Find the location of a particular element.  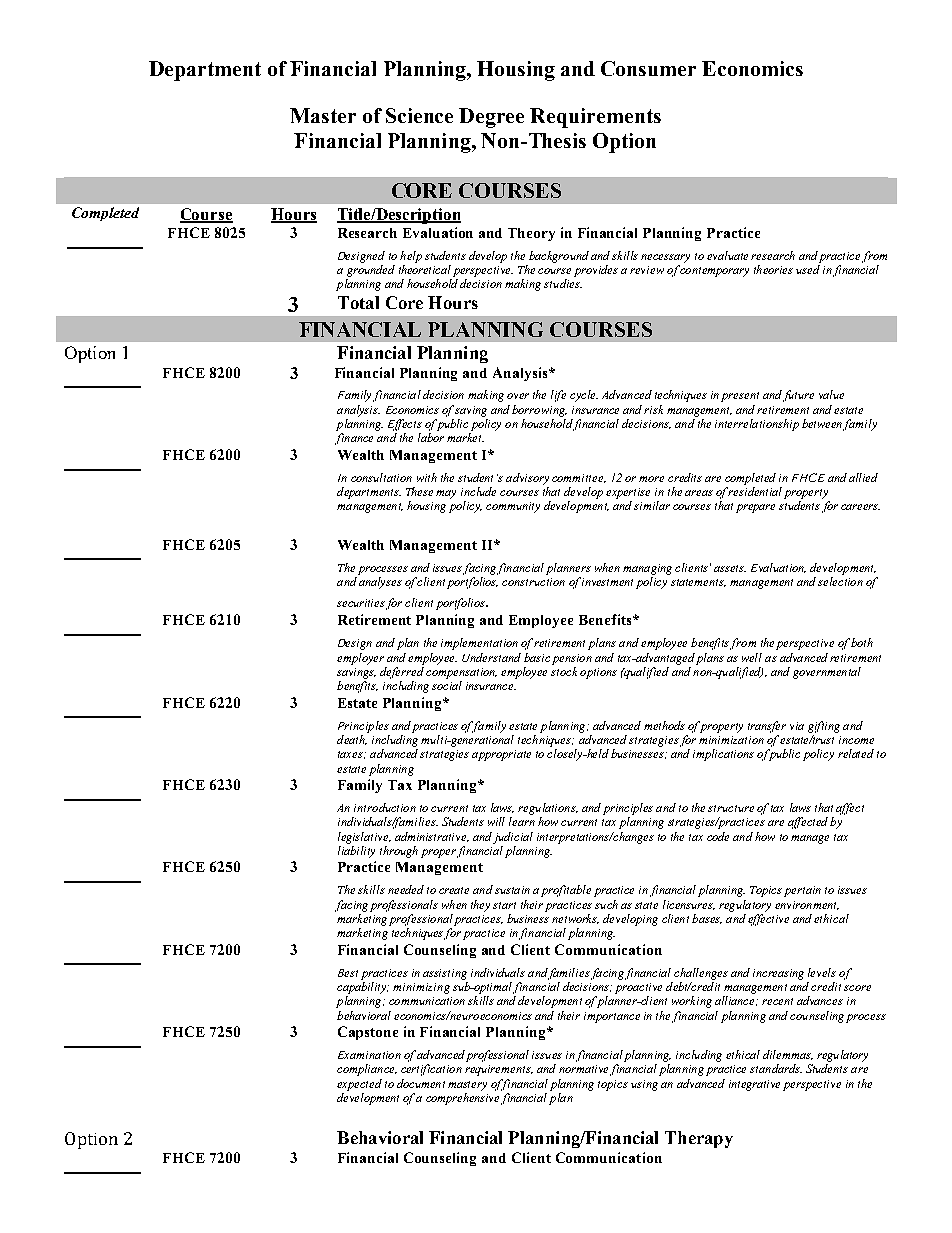

Consumer is located at coordinates (648, 68).
